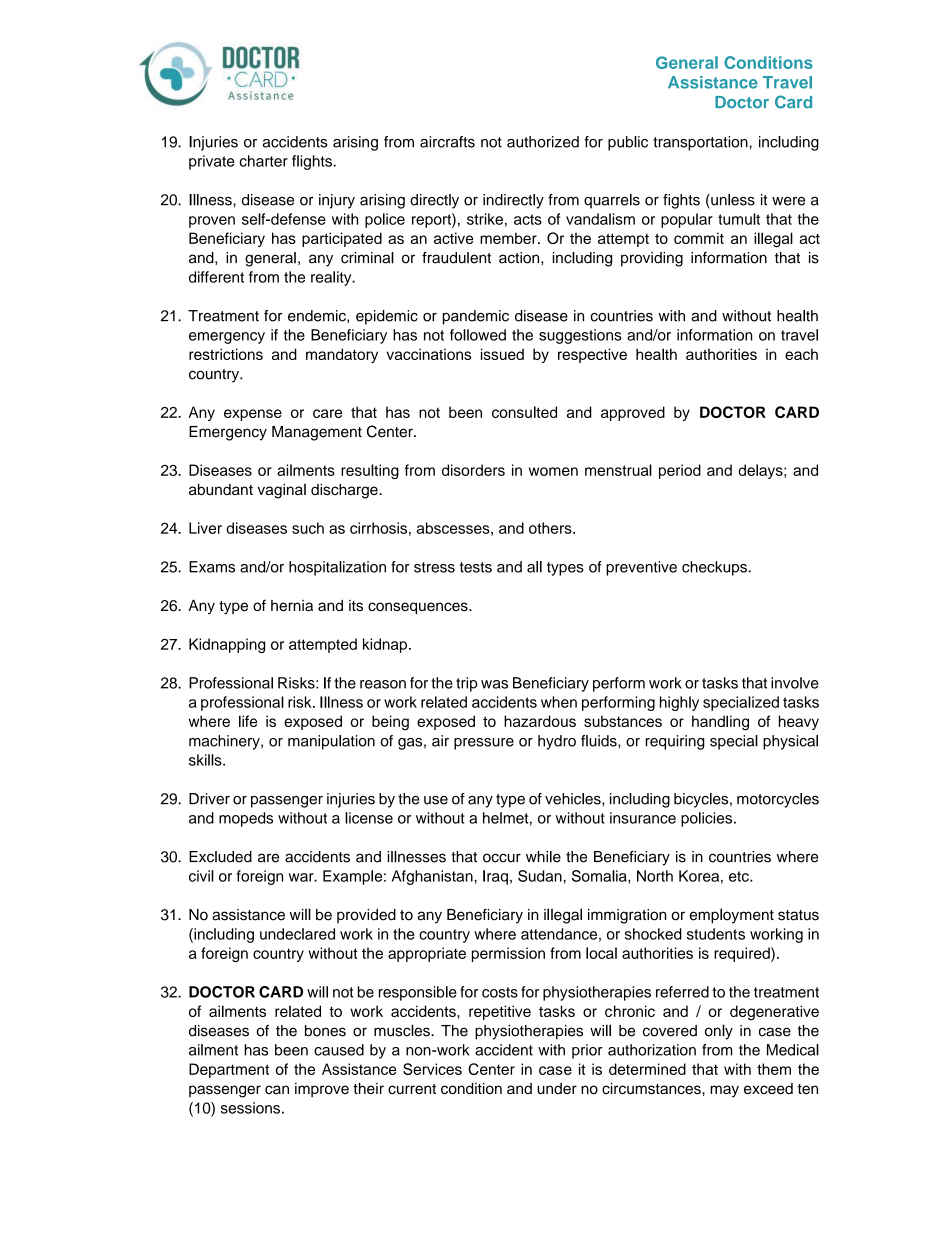  I want to click on may, so click(724, 1091).
